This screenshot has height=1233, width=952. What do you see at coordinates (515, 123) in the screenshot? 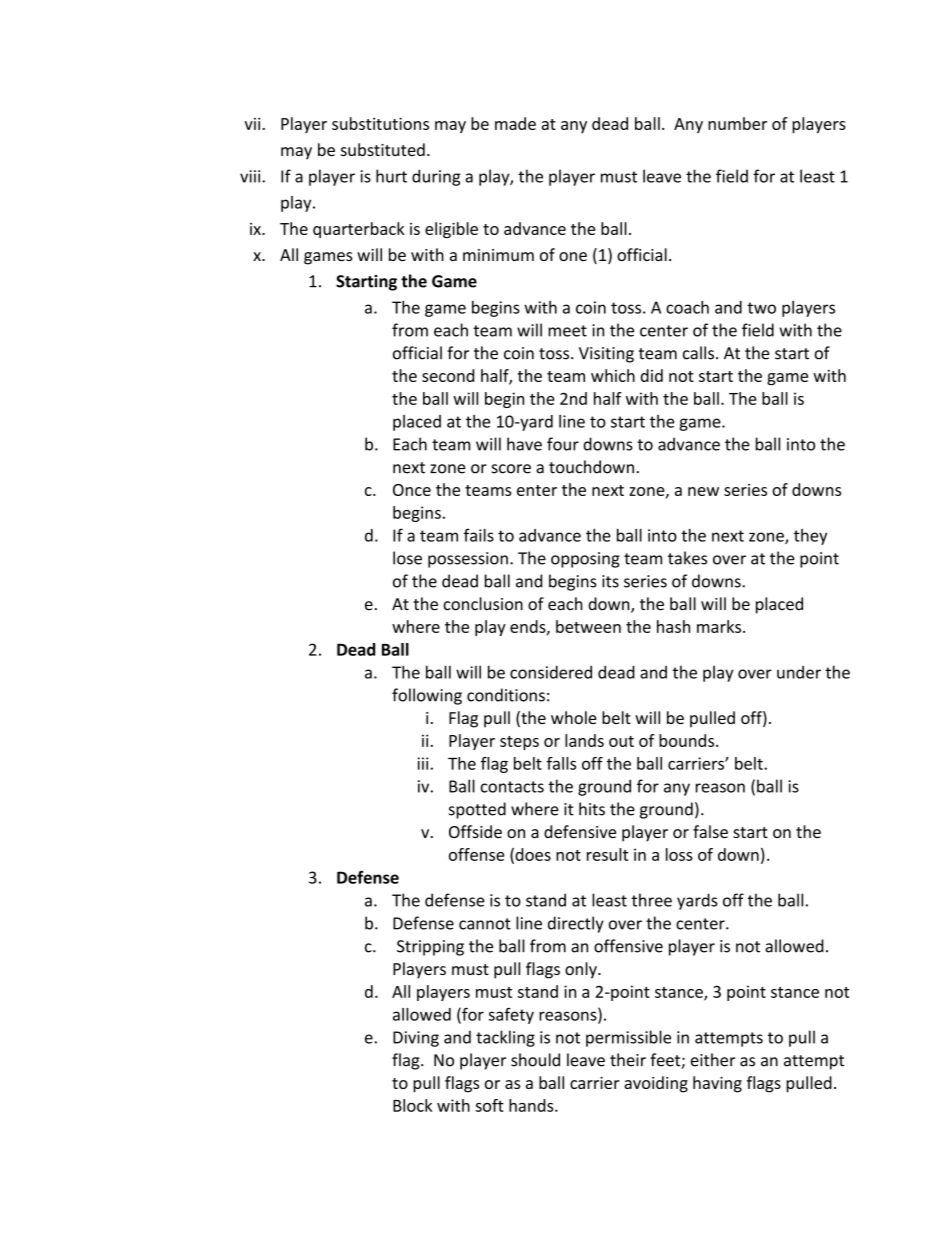
I see `made` at bounding box center [515, 123].
